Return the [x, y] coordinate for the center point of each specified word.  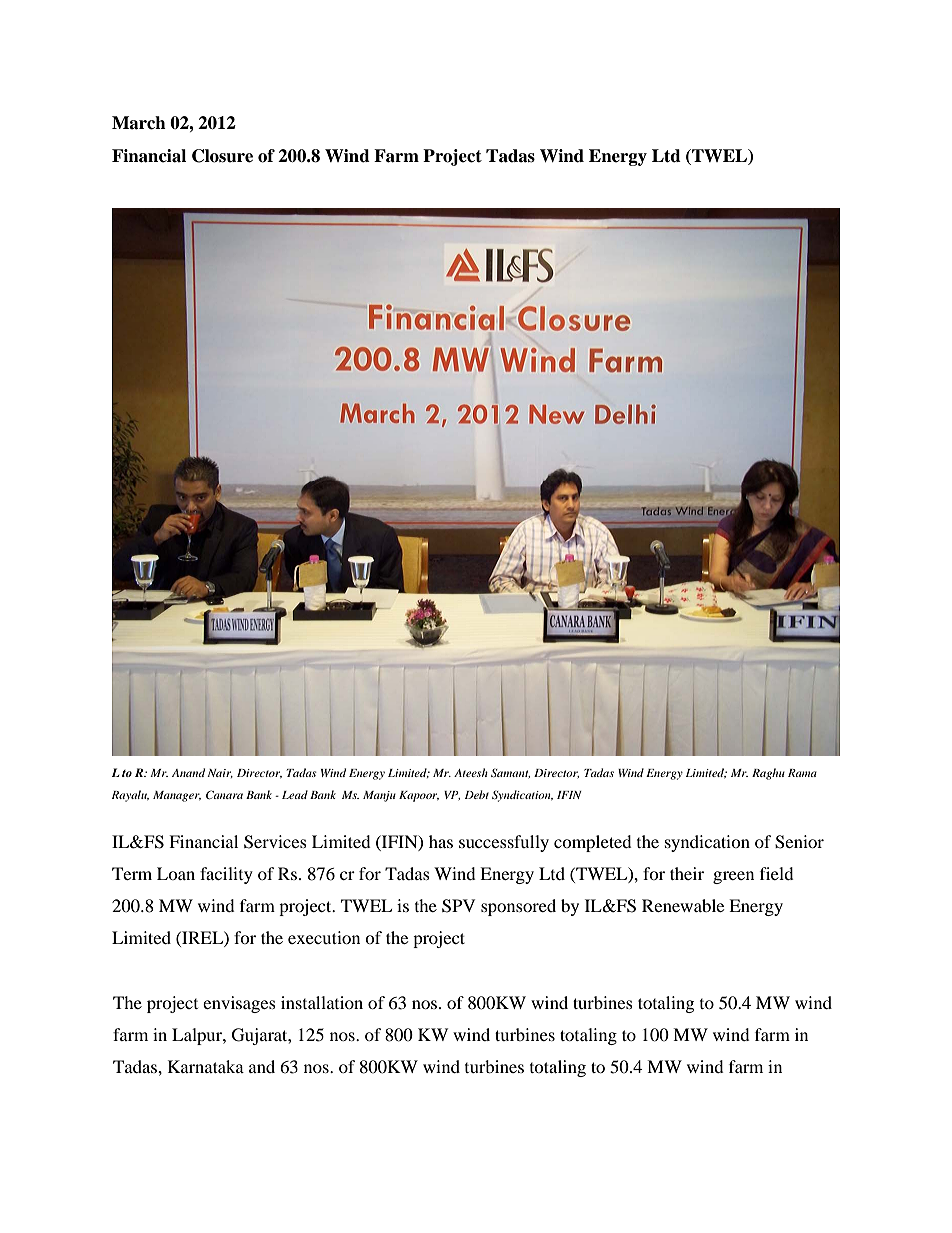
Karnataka [206, 1066]
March [139, 123]
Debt [477, 794]
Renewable [683, 905]
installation [322, 1002]
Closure [222, 156]
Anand [188, 772]
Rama [802, 773]
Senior [799, 842]
